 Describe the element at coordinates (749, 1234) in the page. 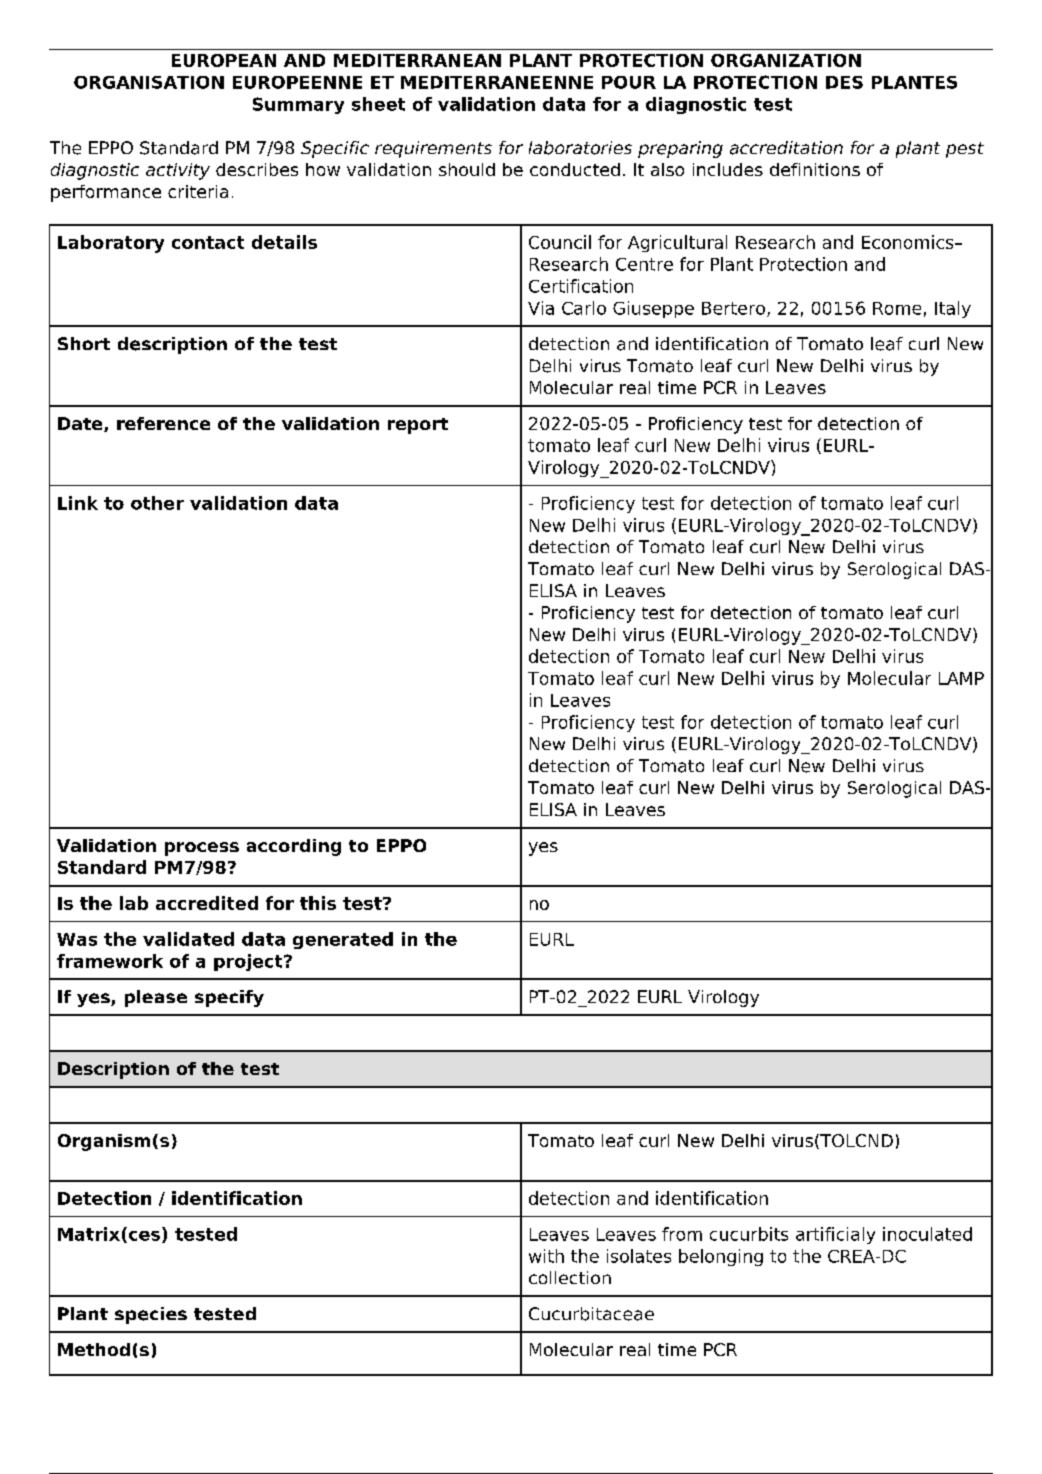

I see `cucurbits` at that location.
